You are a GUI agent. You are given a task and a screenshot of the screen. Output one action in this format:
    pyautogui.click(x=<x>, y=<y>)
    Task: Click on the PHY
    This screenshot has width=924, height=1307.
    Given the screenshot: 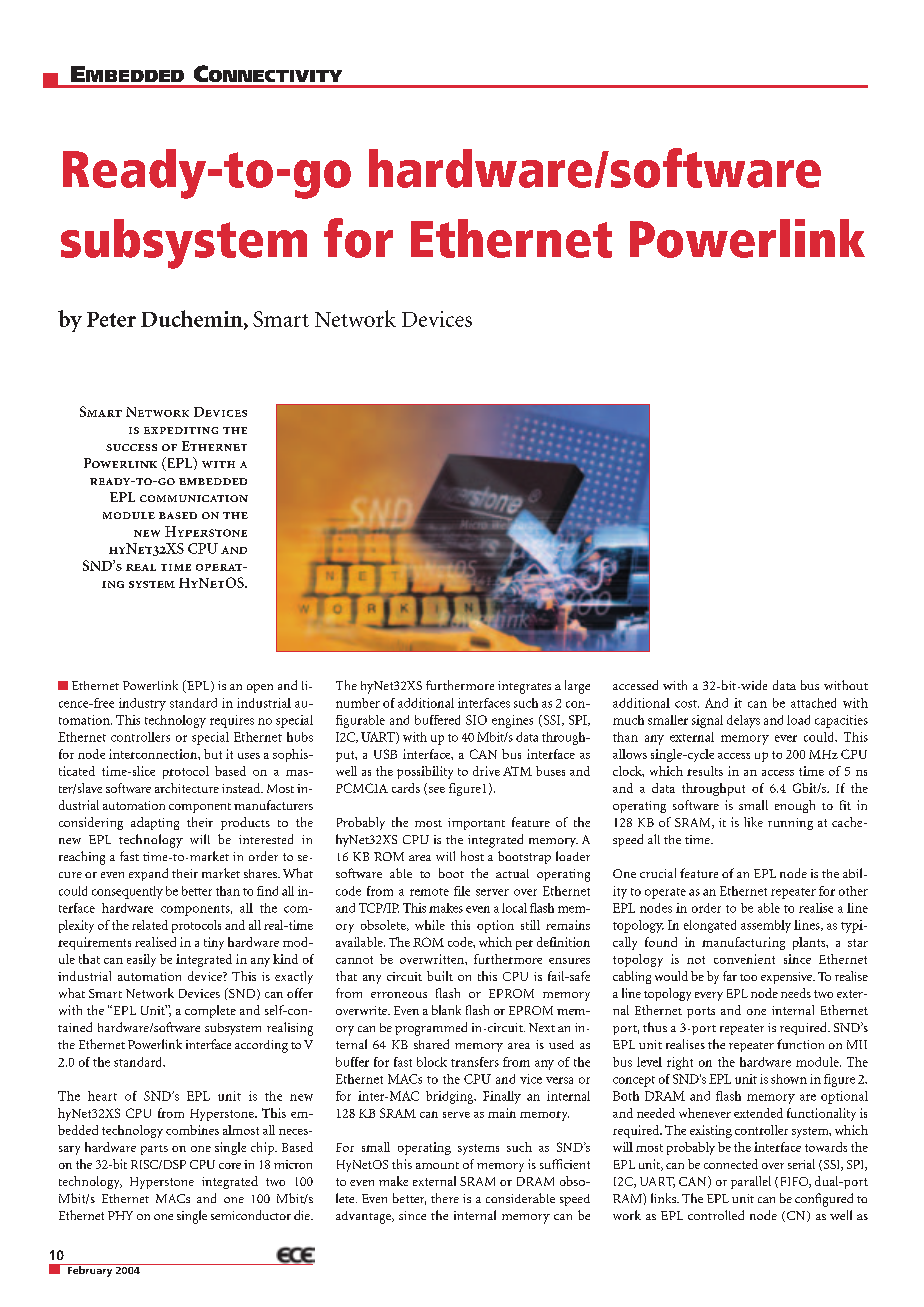 What is the action you would take?
    pyautogui.click(x=120, y=1215)
